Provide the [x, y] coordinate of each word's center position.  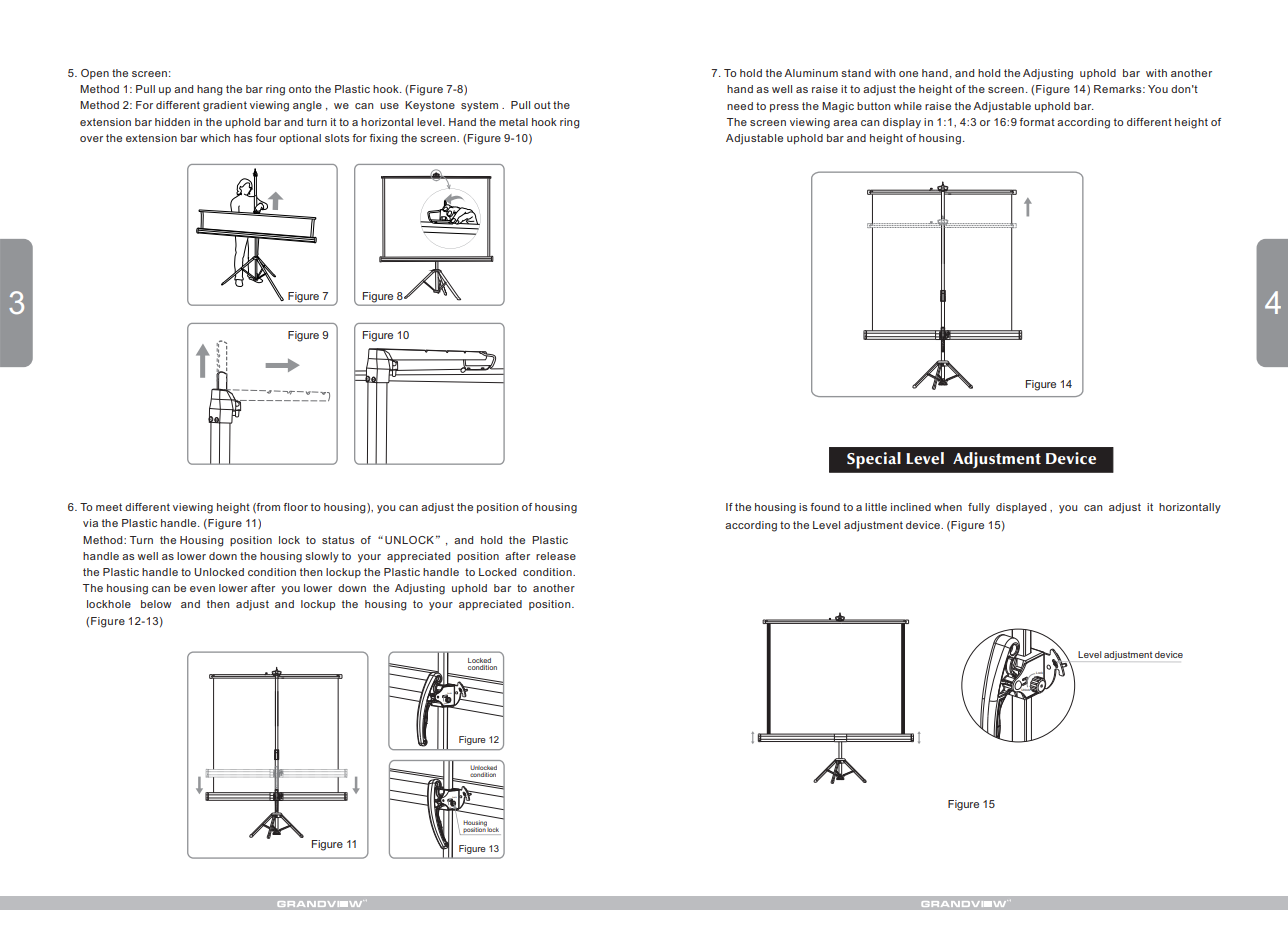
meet [109, 507]
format [1037, 122]
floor [295, 507]
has [243, 138]
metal [513, 122]
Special [874, 460]
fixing [383, 139]
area [845, 123]
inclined [911, 507]
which [215, 138]
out [542, 105]
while [908, 106]
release [556, 556]
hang [210, 90]
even [202, 589]
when [948, 507]
